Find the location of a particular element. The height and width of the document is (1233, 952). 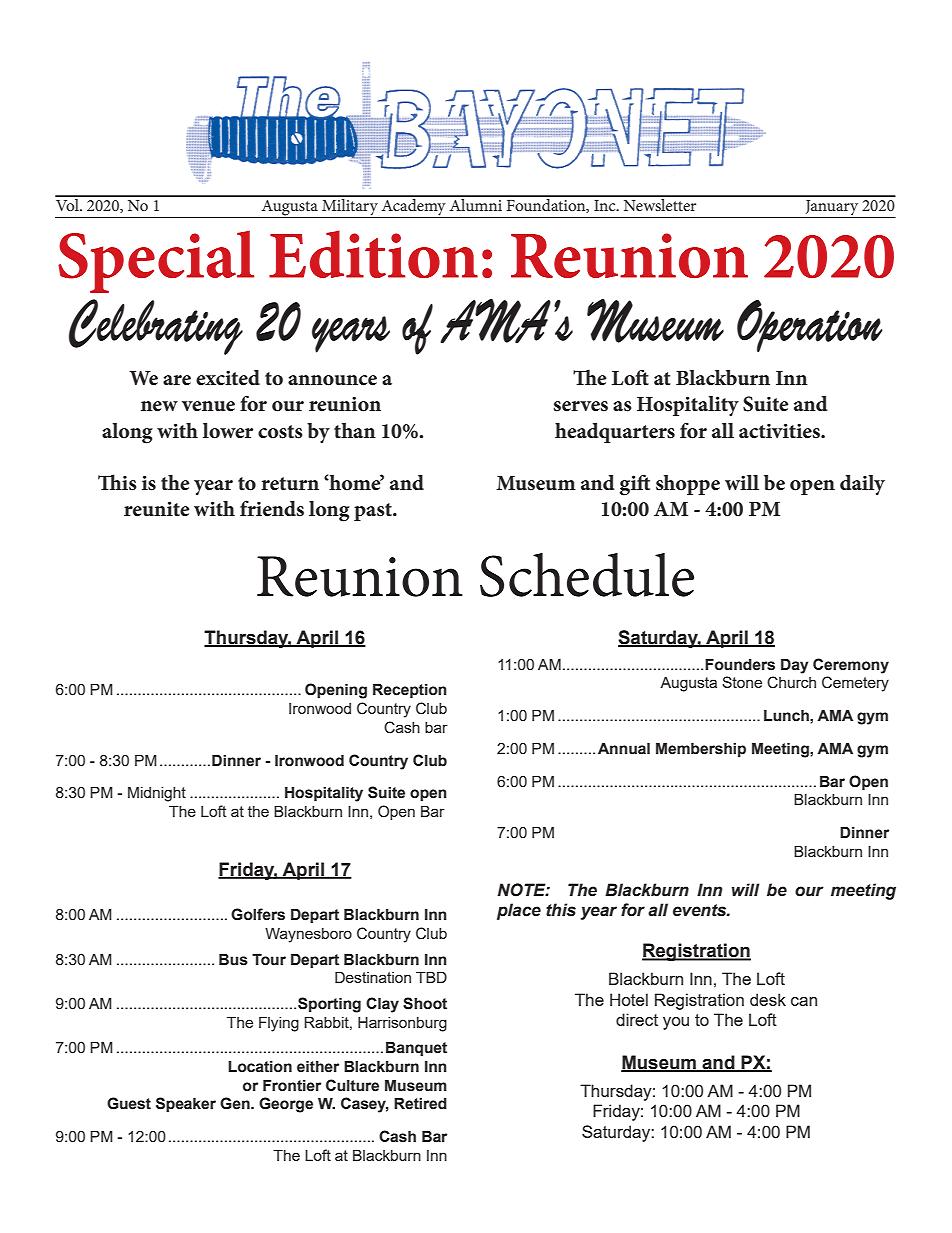

Retired is located at coordinates (420, 1103).
